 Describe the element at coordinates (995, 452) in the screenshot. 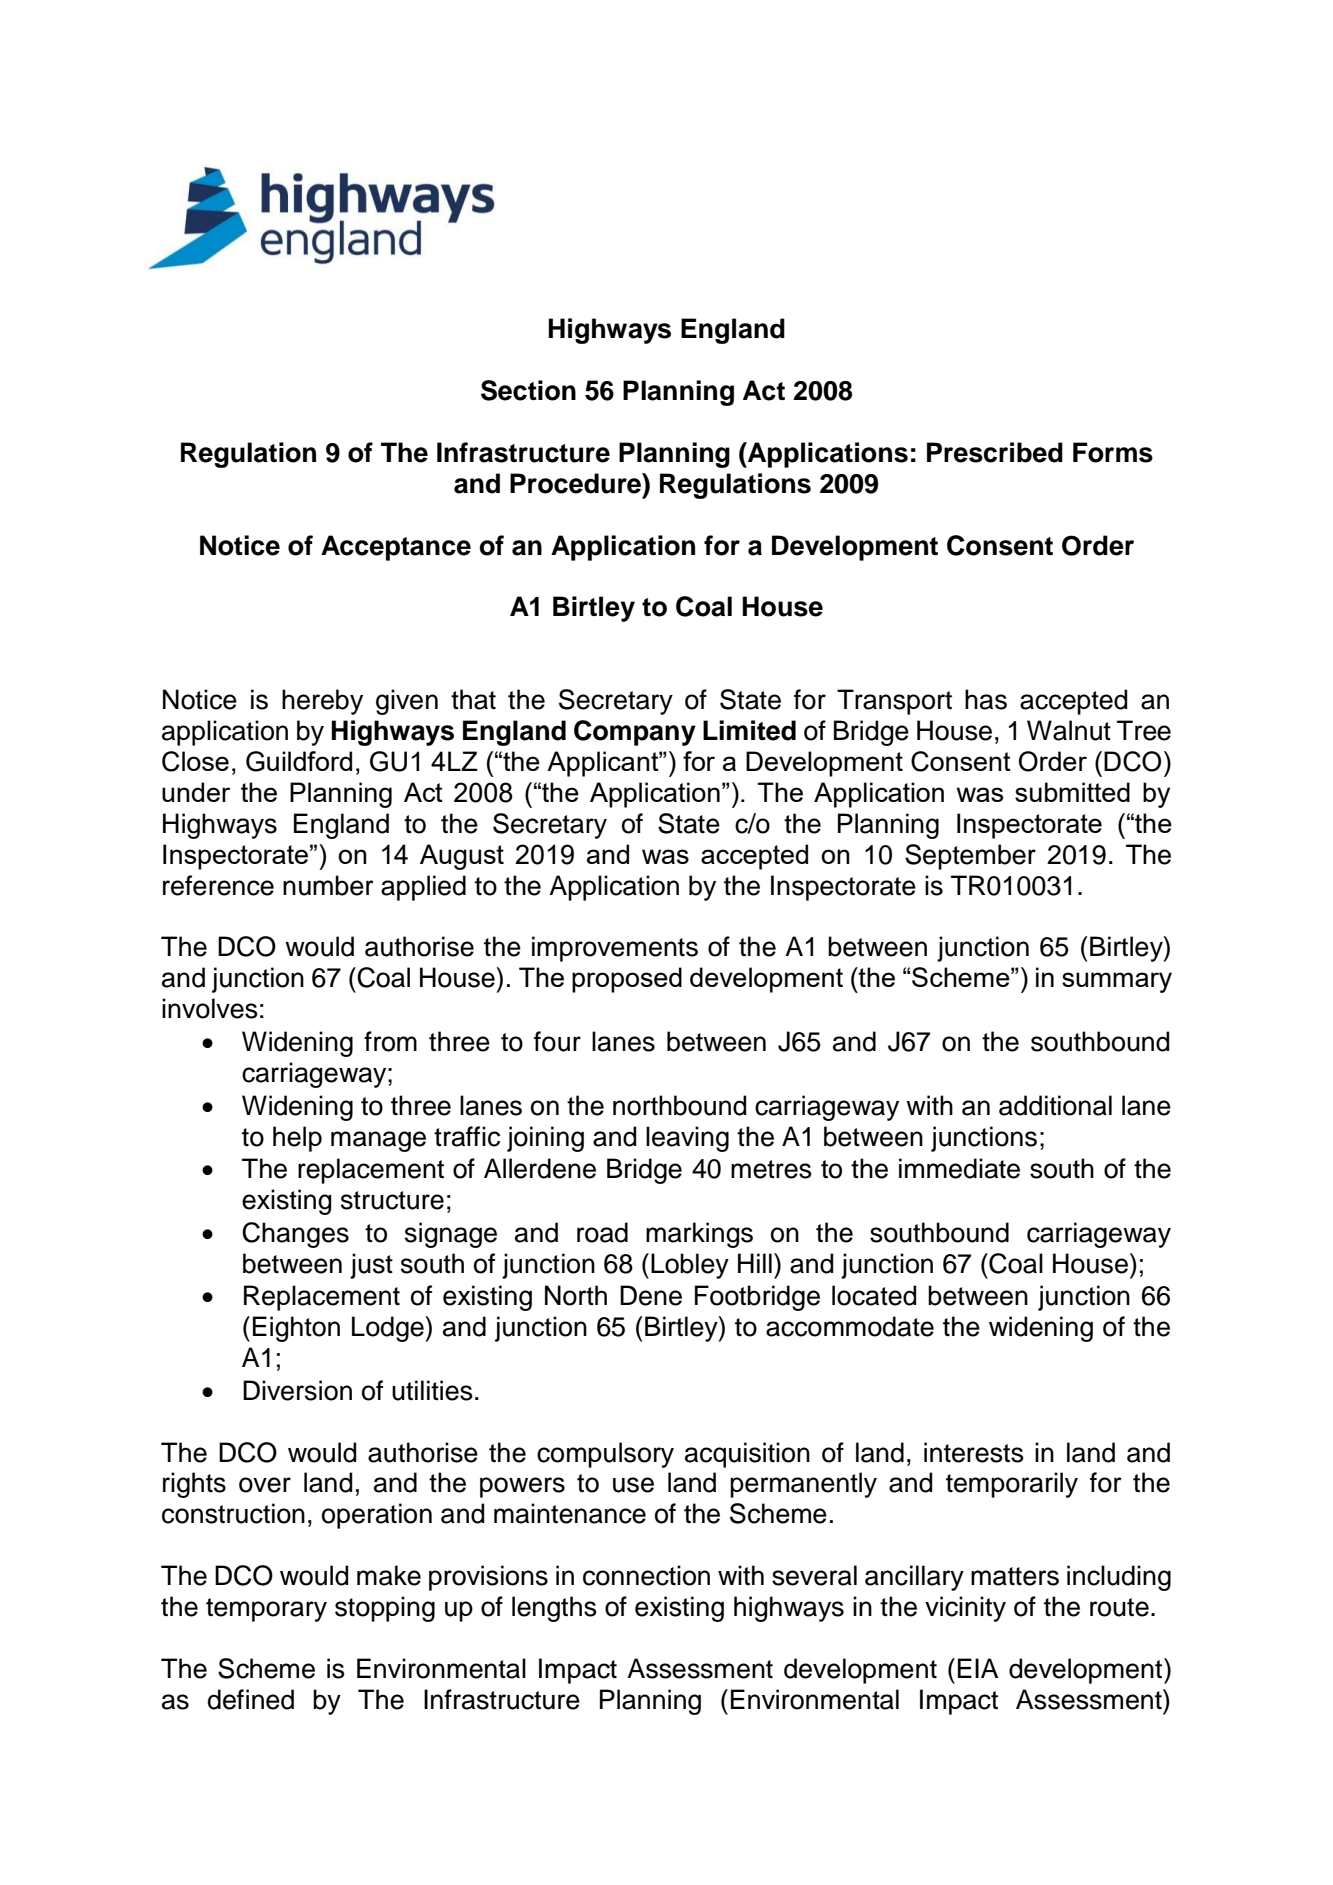

I see `Prescribed` at that location.
